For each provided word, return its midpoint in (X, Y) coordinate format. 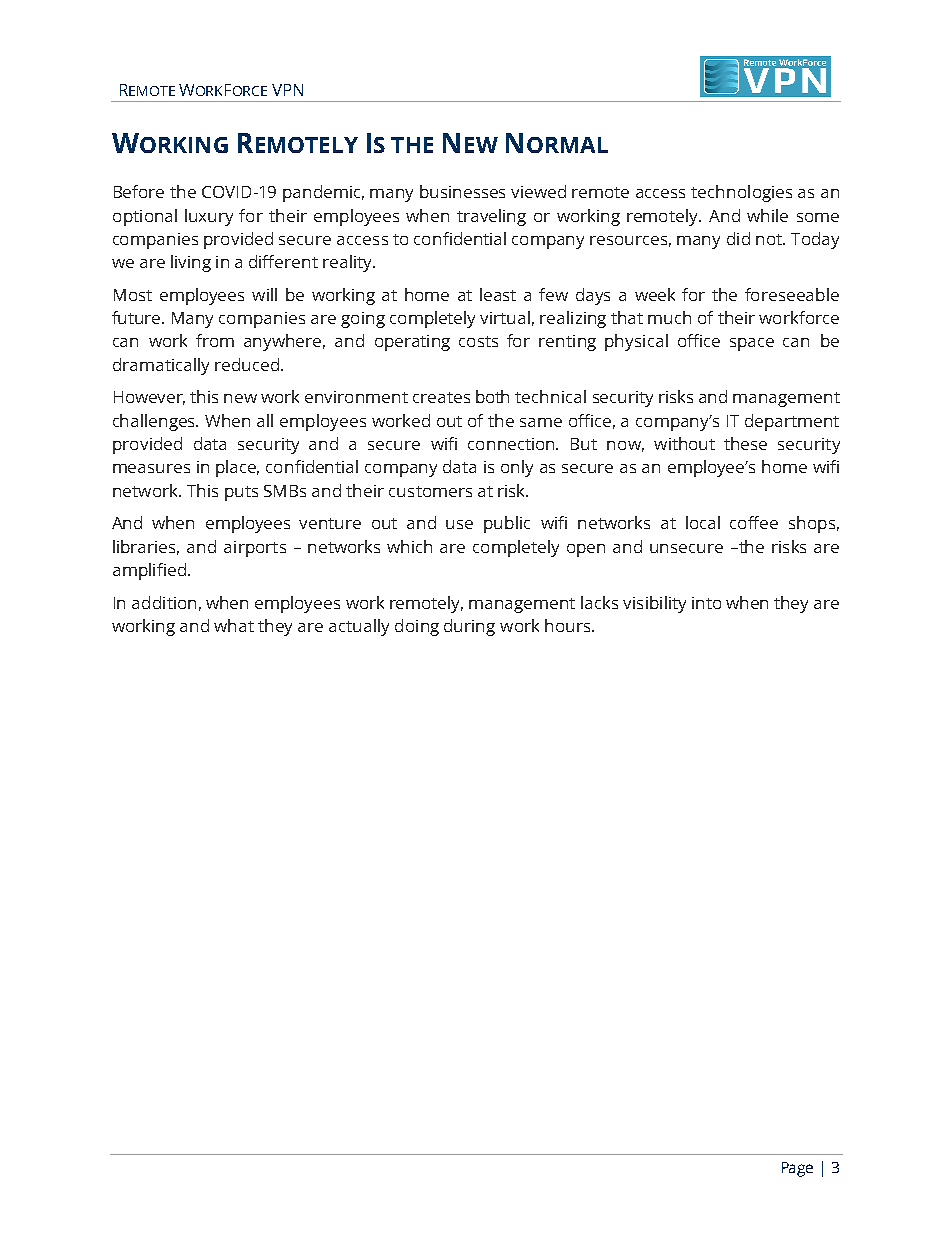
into (706, 603)
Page (797, 1169)
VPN (287, 90)
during (469, 627)
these (745, 443)
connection (512, 444)
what (234, 625)
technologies (741, 193)
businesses (462, 191)
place (237, 468)
